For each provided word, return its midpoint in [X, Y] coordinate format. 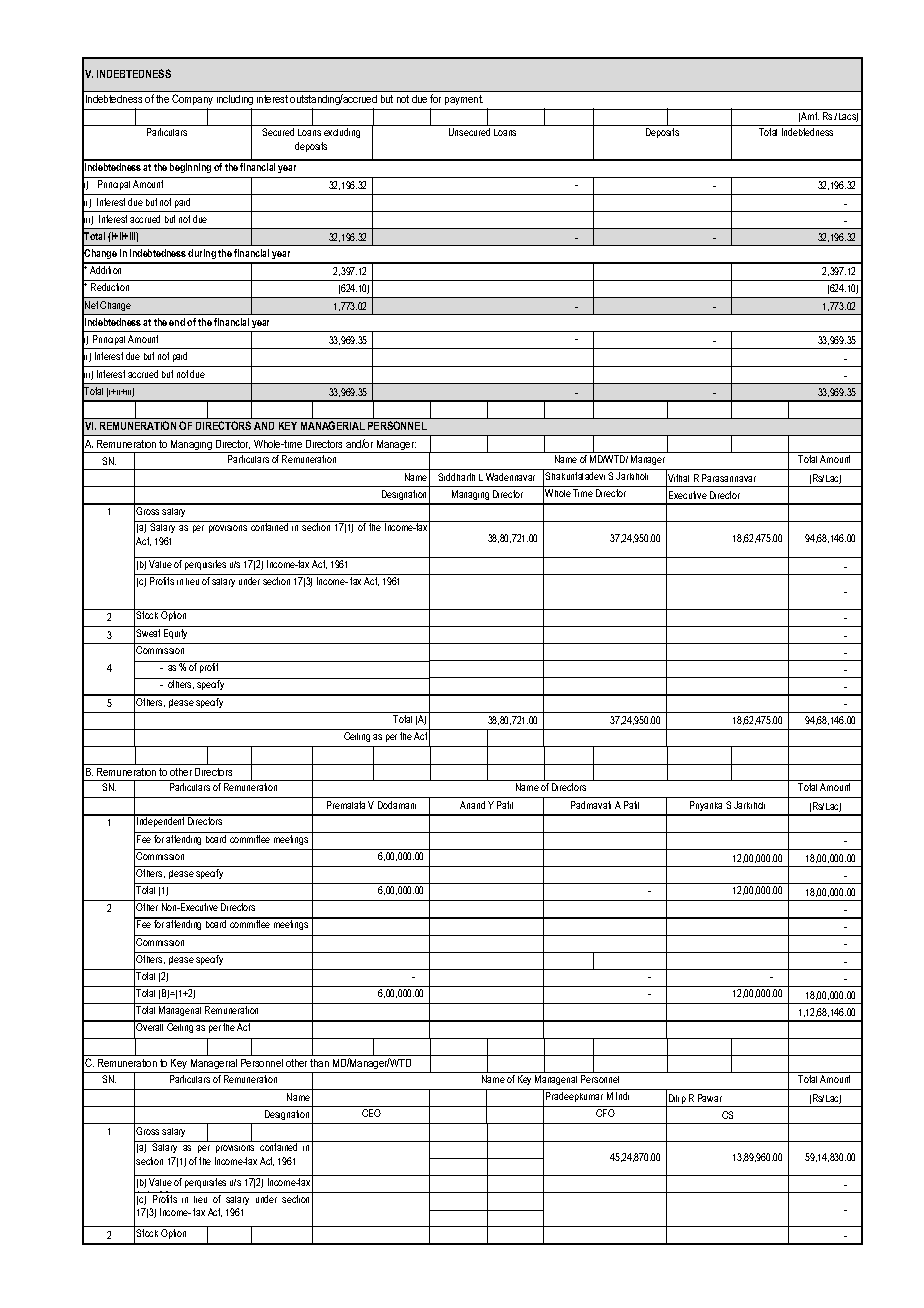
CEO [371, 1113]
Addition [105, 270]
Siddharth [456, 477]
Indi [622, 1096]
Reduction [110, 287]
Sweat [148, 633]
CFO [605, 1113]
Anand [472, 805]
